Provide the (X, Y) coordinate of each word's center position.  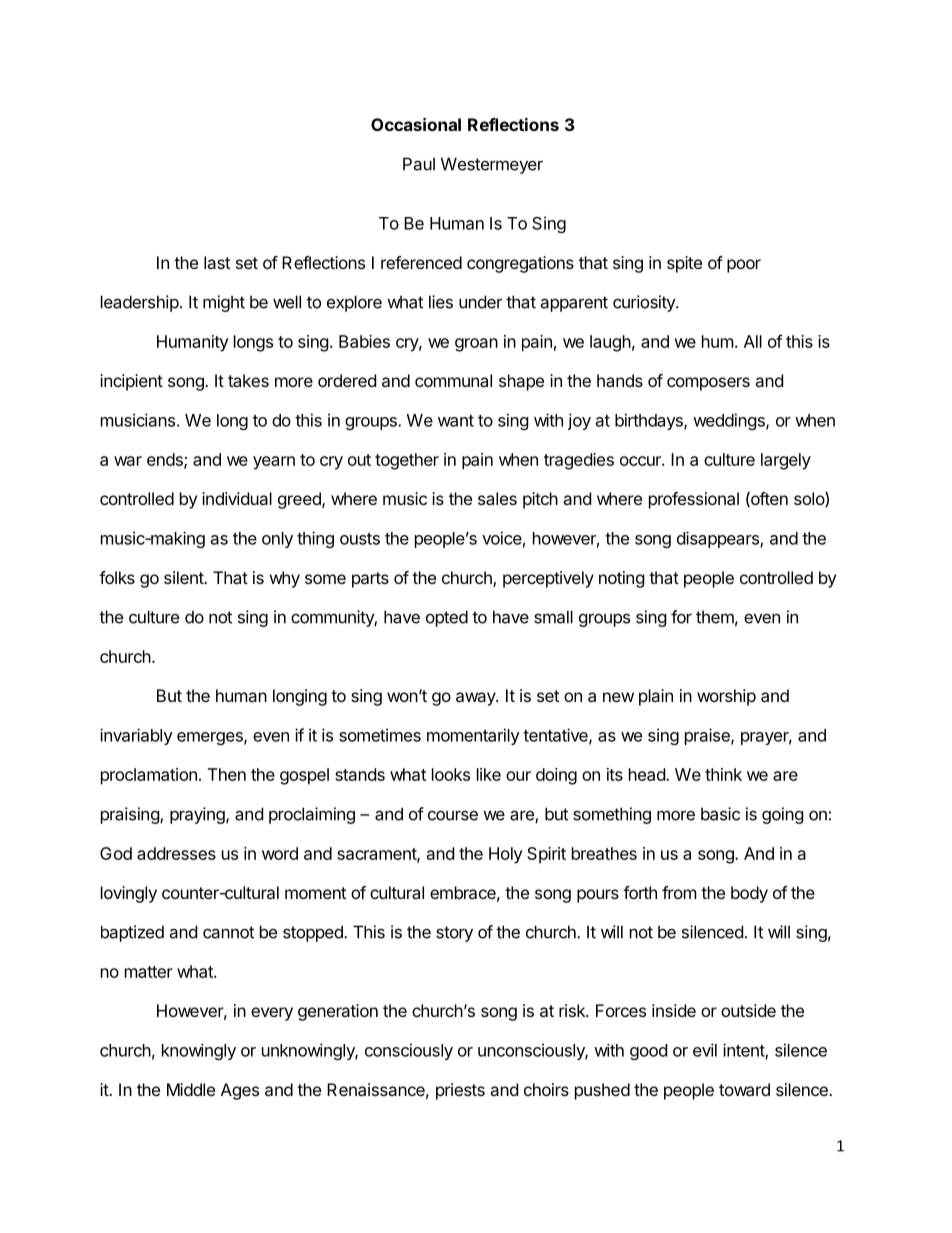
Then (227, 774)
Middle (191, 1089)
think (723, 774)
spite (684, 264)
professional (694, 500)
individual (237, 498)
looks (451, 774)
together (407, 461)
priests (460, 1091)
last (217, 262)
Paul (419, 164)
